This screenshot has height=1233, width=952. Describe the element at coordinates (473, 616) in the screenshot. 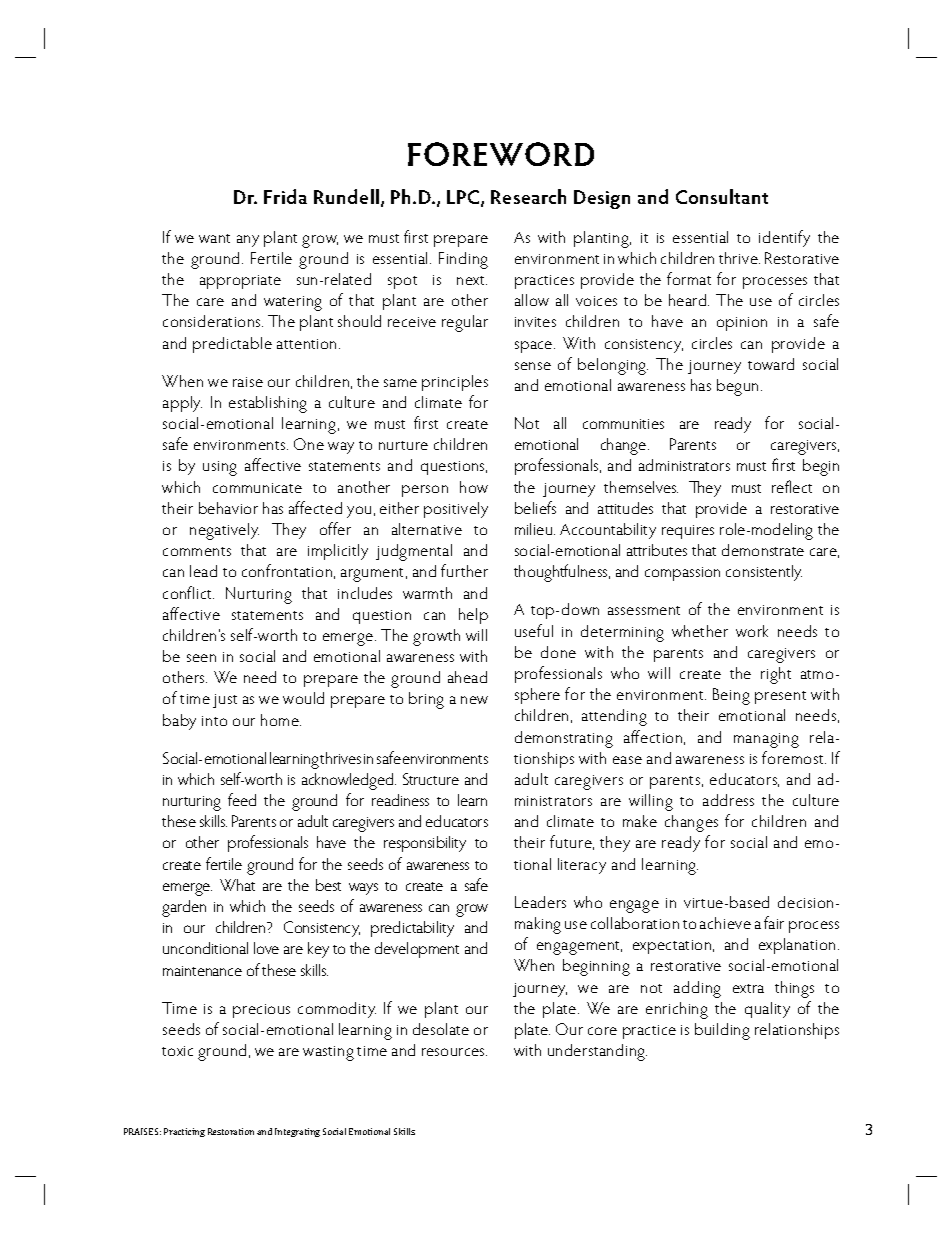

I see `help` at that location.
